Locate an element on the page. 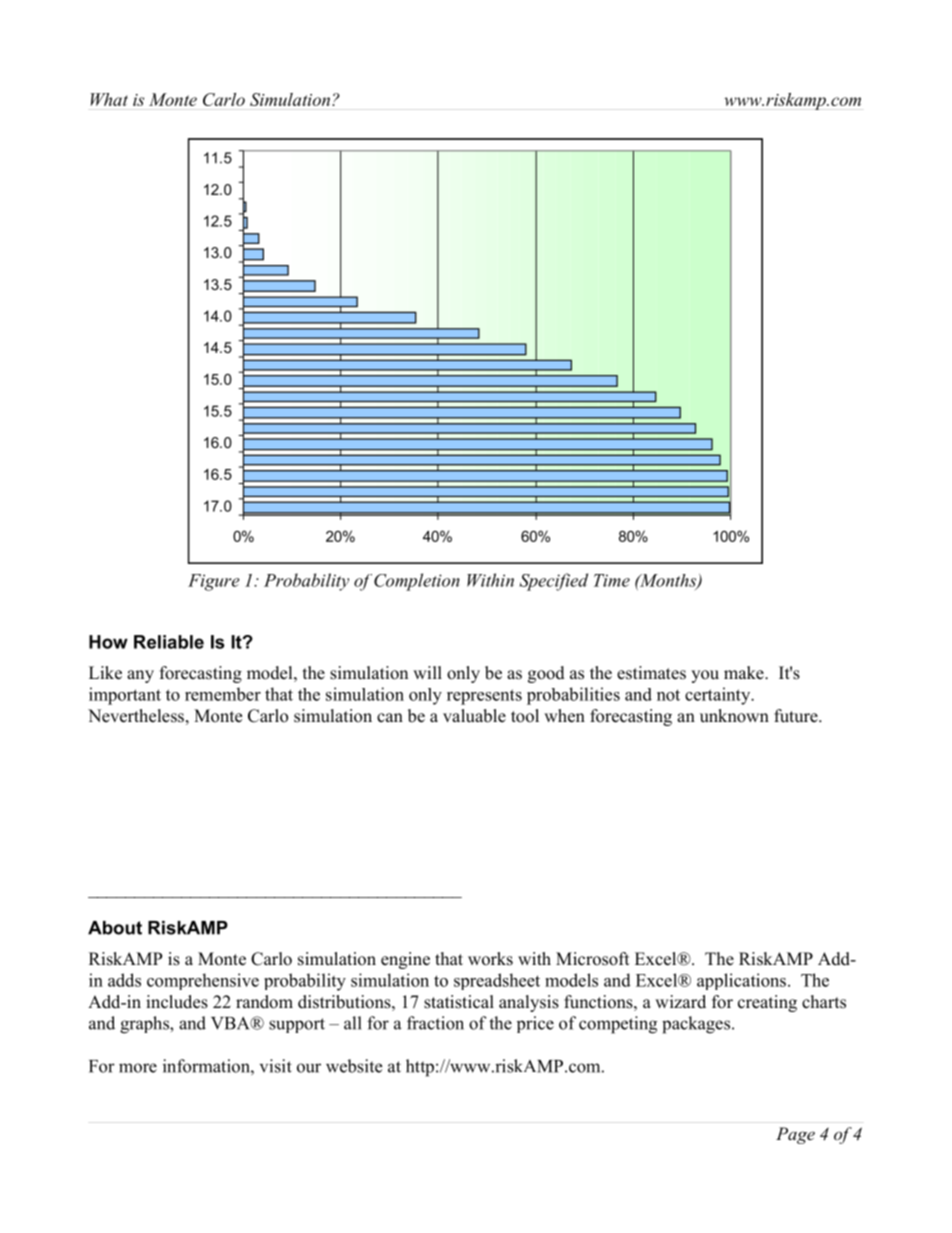  make is located at coordinates (745, 673).
